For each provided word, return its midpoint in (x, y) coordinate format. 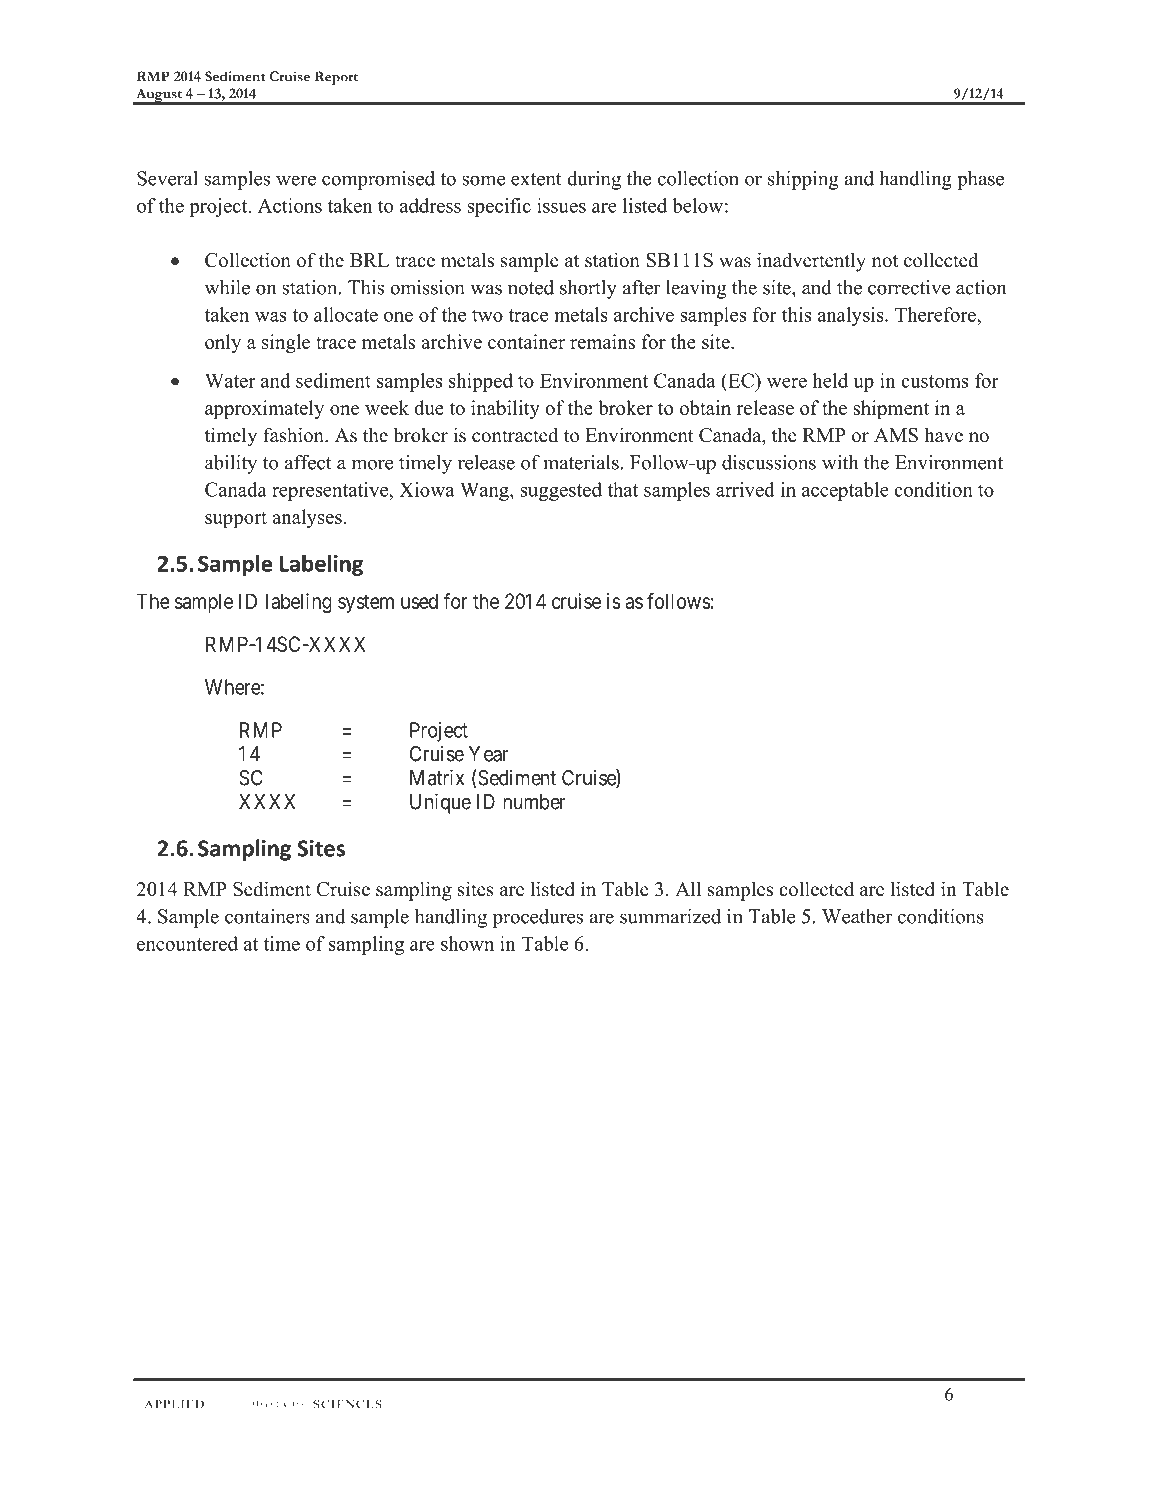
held (830, 380)
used (419, 601)
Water (230, 380)
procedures (538, 918)
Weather (857, 916)
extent (536, 179)
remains (602, 341)
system (366, 603)
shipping (803, 180)
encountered (187, 943)
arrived (745, 489)
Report (336, 78)
